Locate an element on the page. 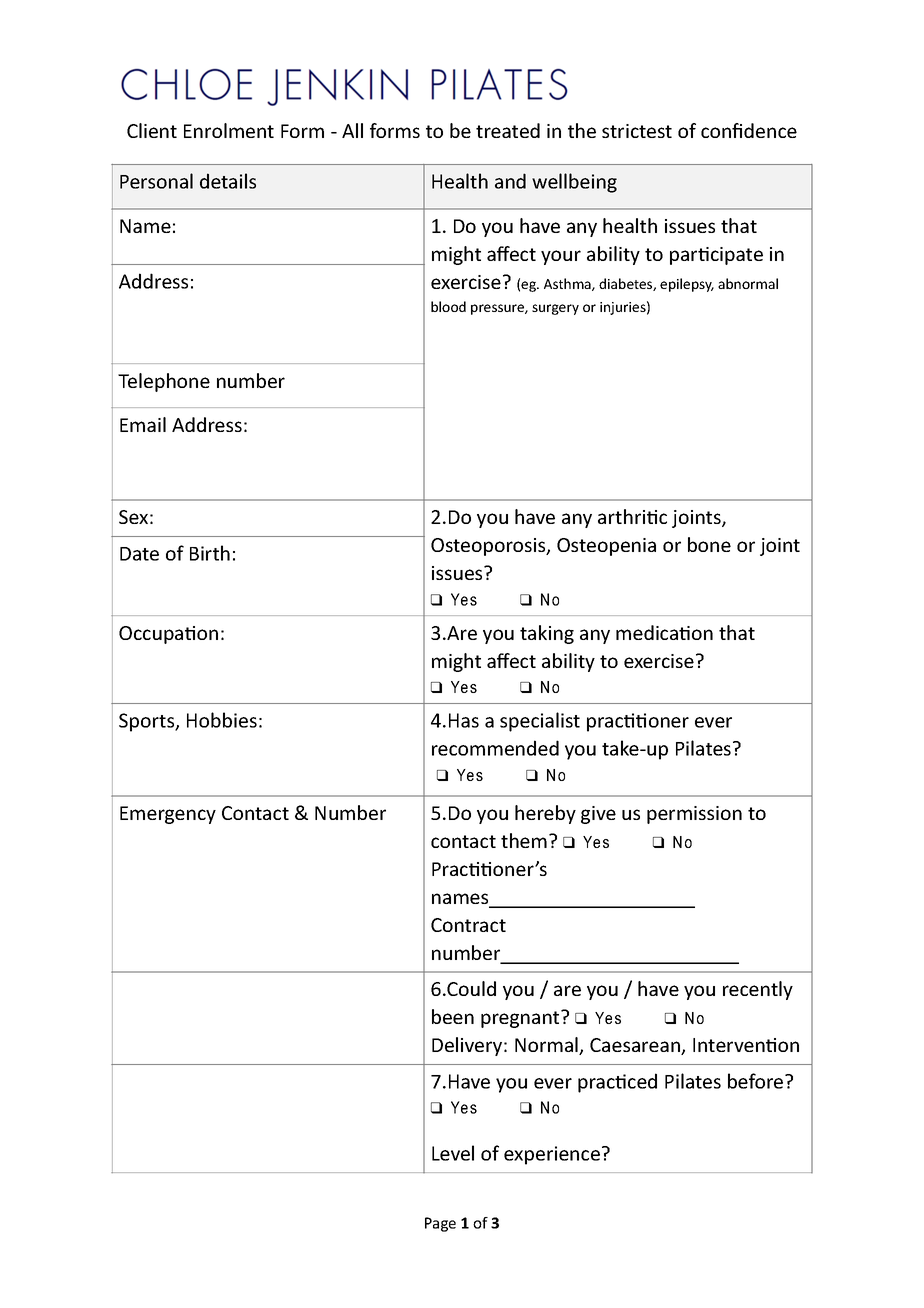 This image has width=924, height=1308. and is located at coordinates (510, 181).
